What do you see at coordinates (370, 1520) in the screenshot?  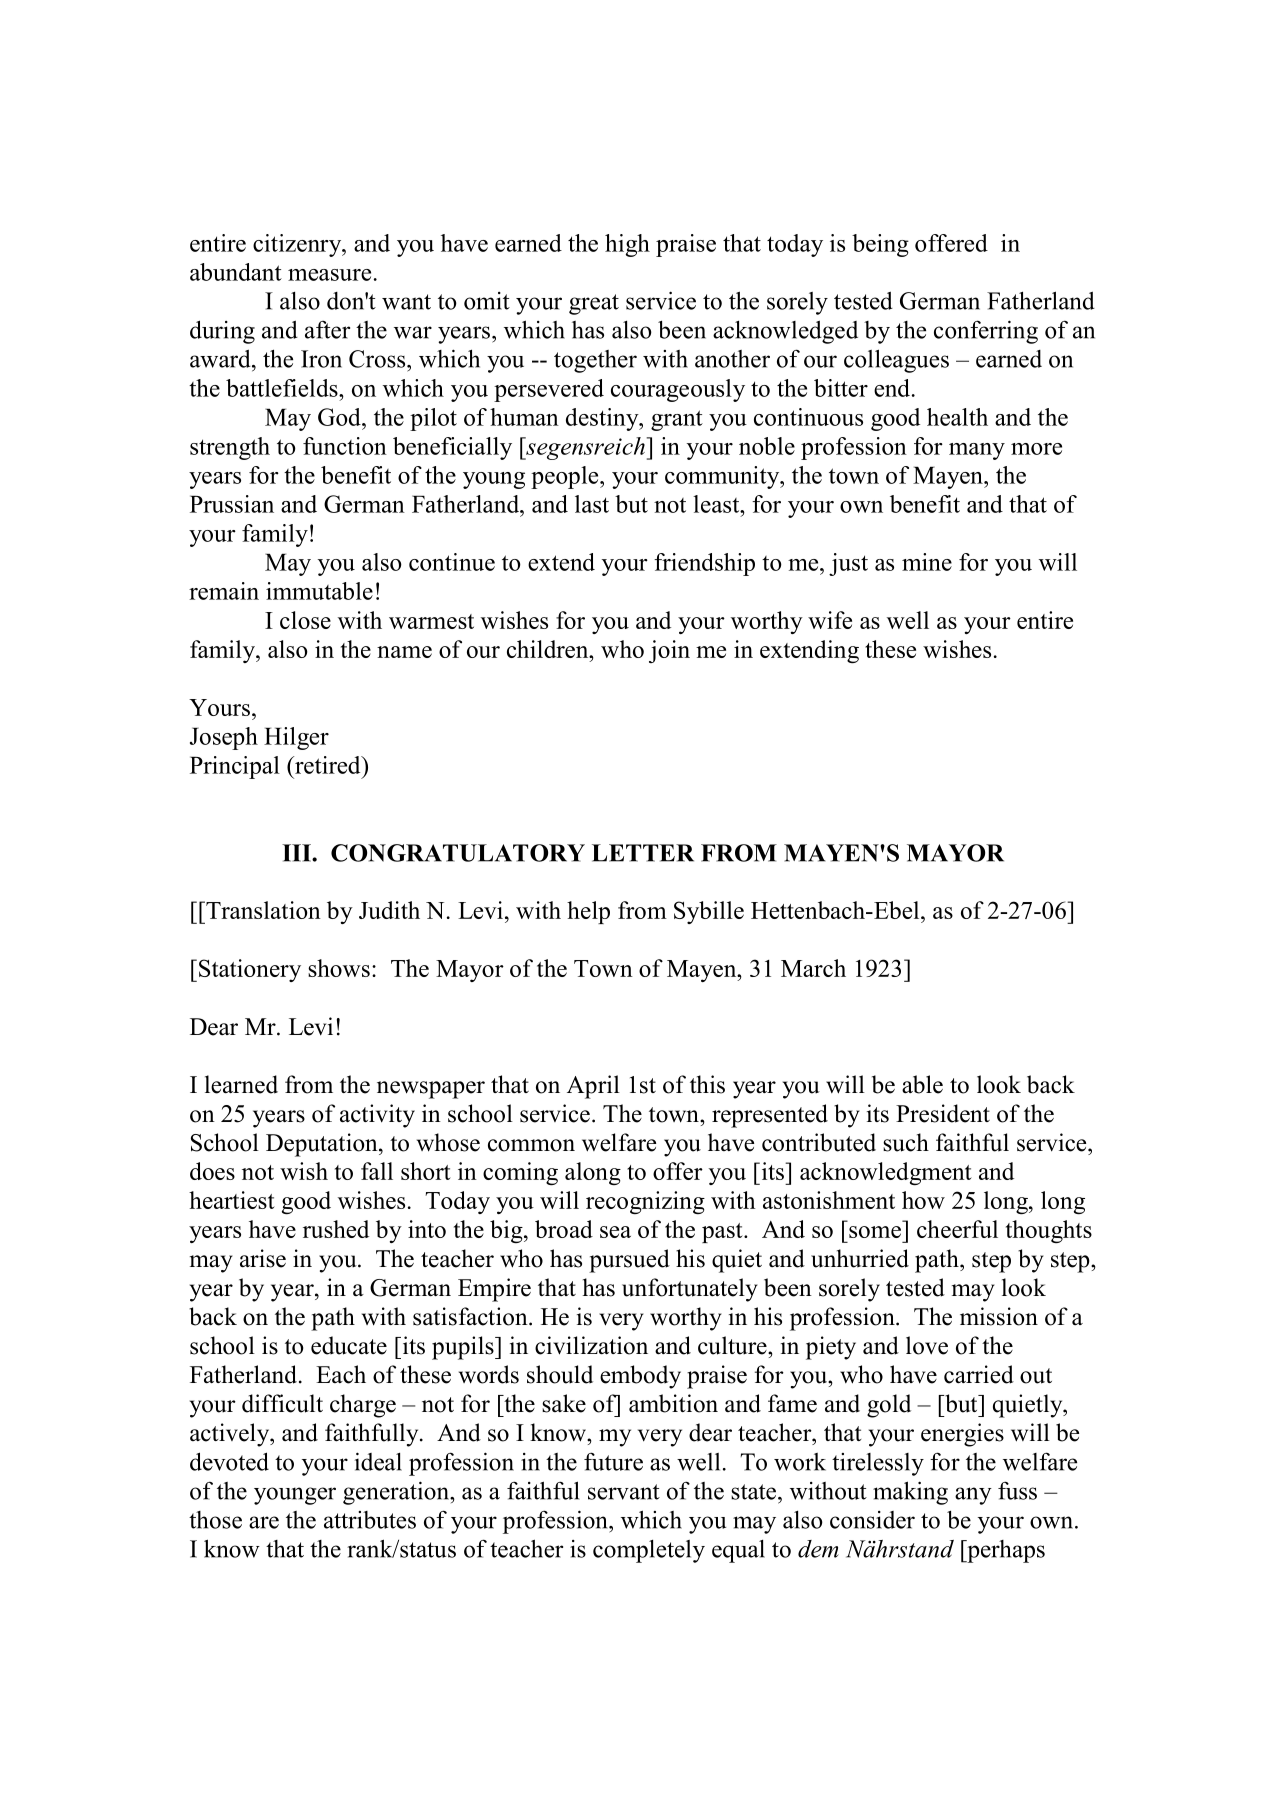 I see `attributes` at bounding box center [370, 1520].
